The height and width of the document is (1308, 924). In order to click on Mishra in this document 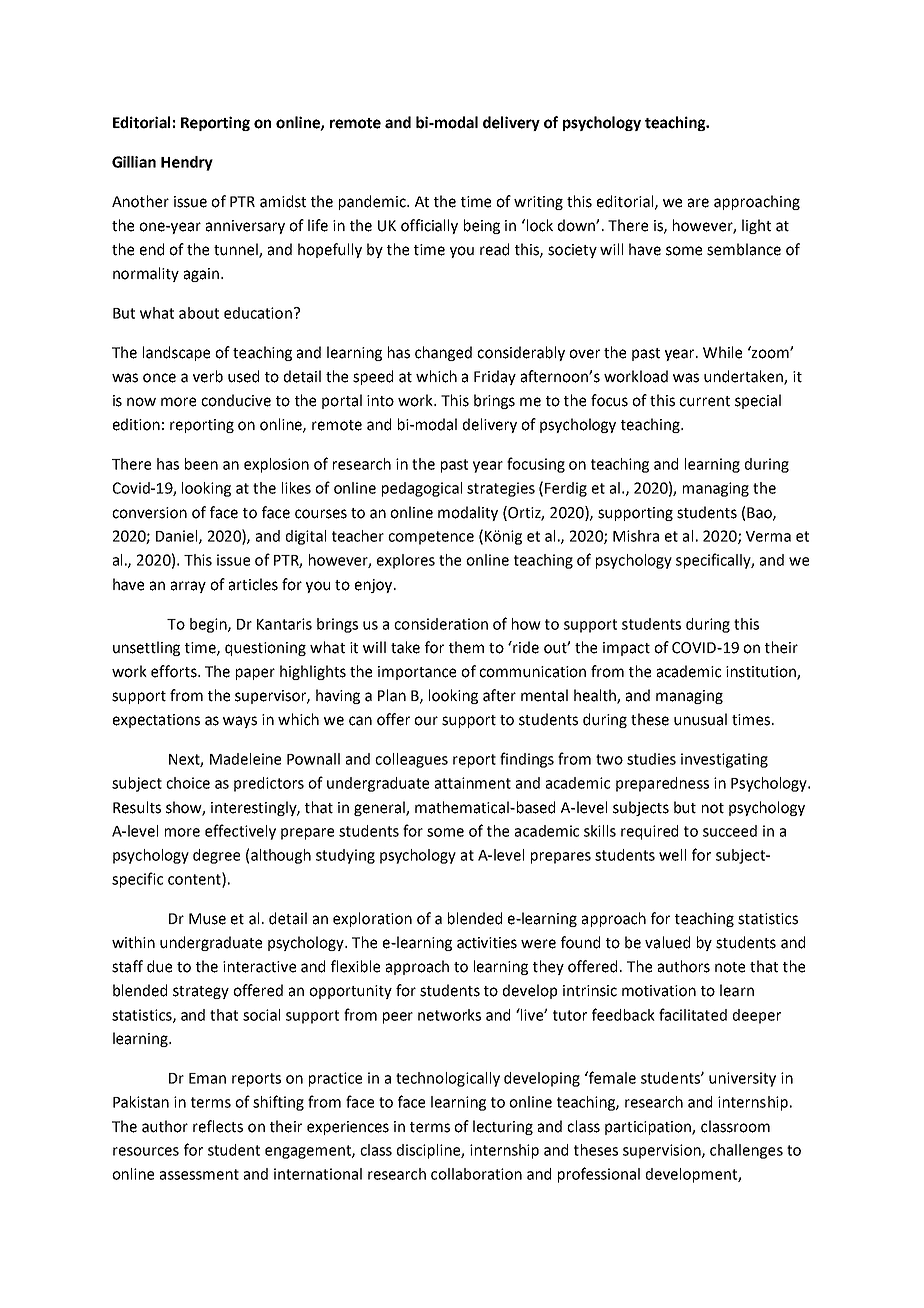, I will do `click(636, 536)`.
